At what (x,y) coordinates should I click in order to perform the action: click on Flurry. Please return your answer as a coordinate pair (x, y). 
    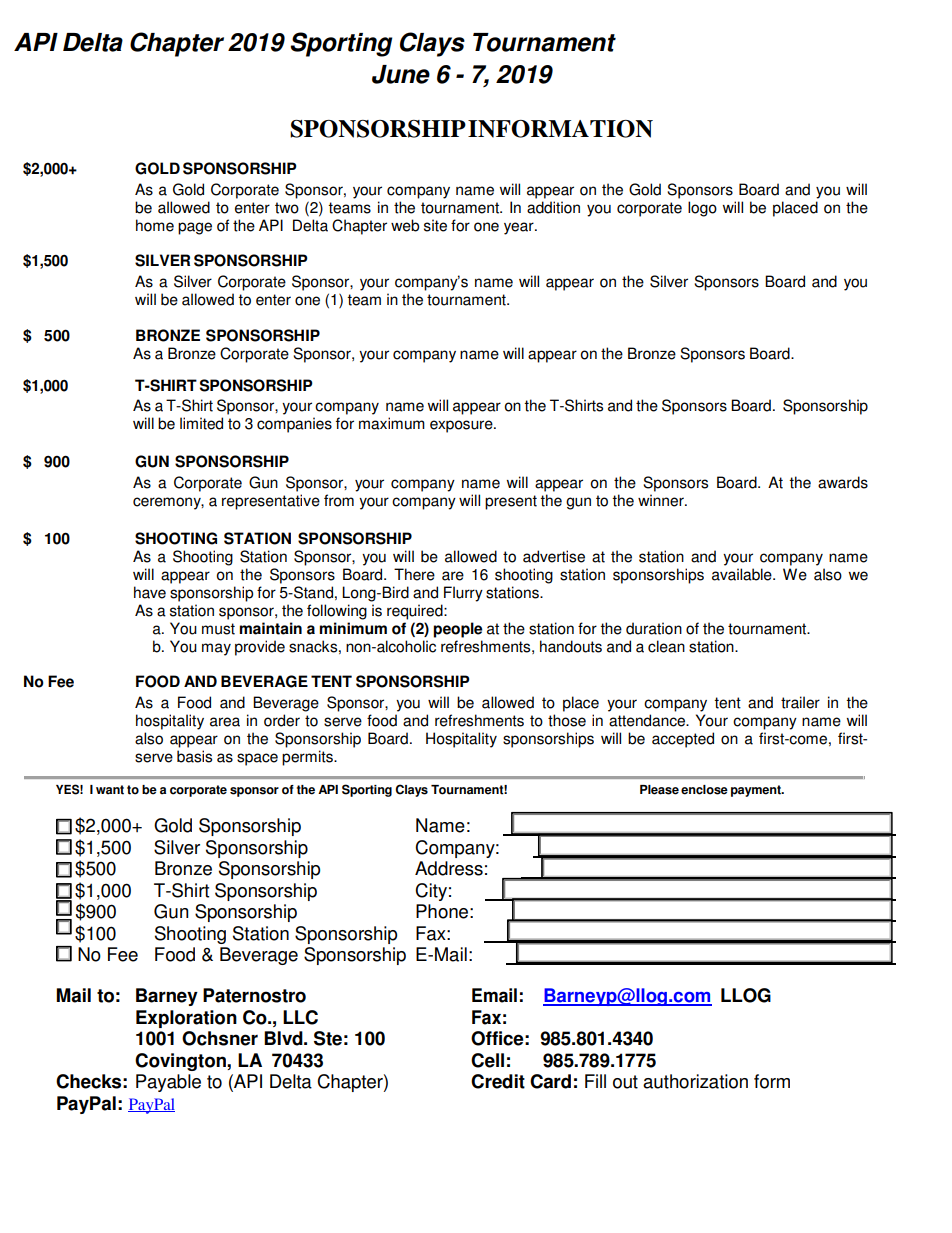
    Looking at the image, I should click on (463, 594).
